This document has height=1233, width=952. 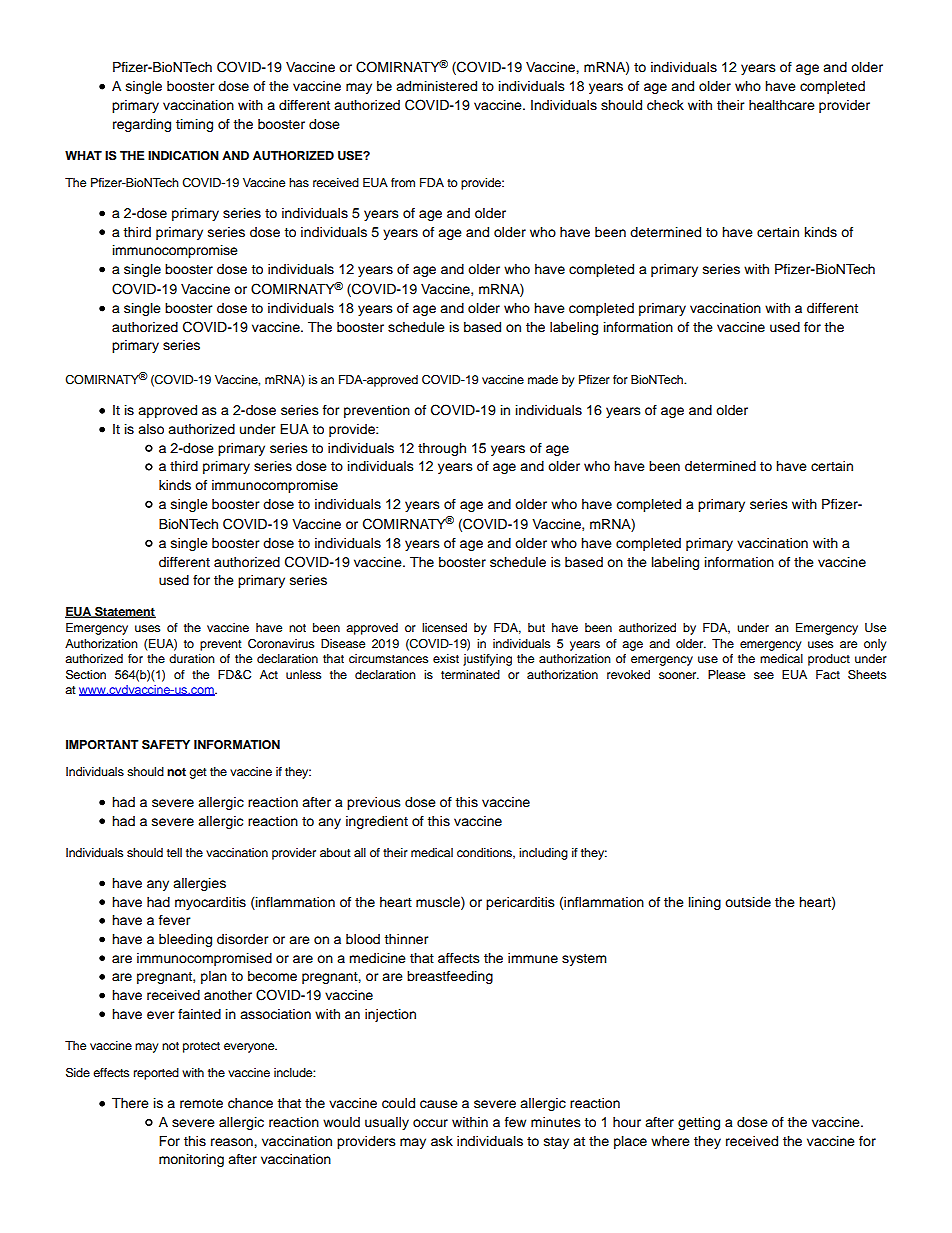 I want to click on healthcare, so click(x=782, y=105).
